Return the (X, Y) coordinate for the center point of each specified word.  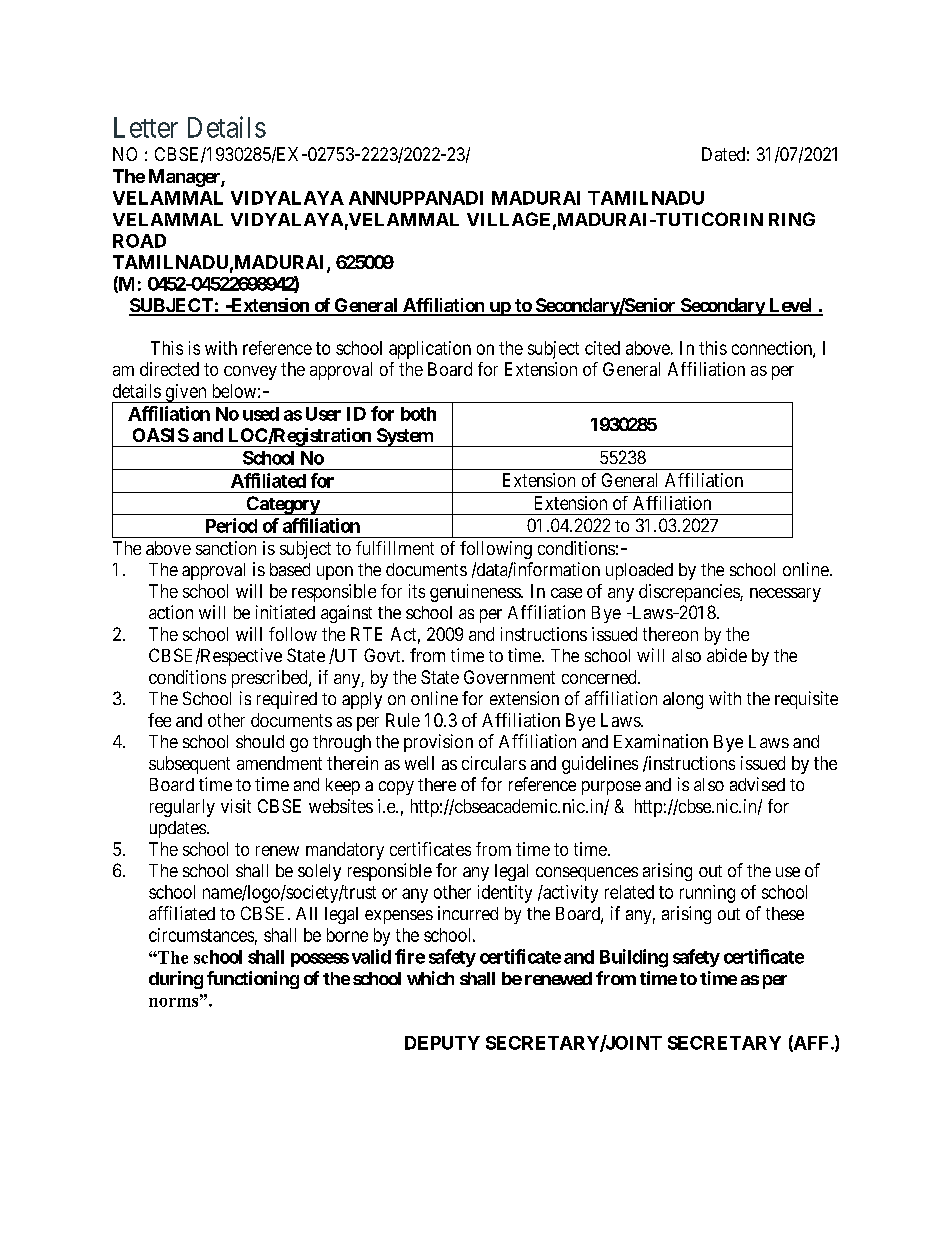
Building (634, 958)
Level (791, 306)
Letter (146, 127)
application (430, 350)
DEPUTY (442, 1043)
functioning (253, 980)
